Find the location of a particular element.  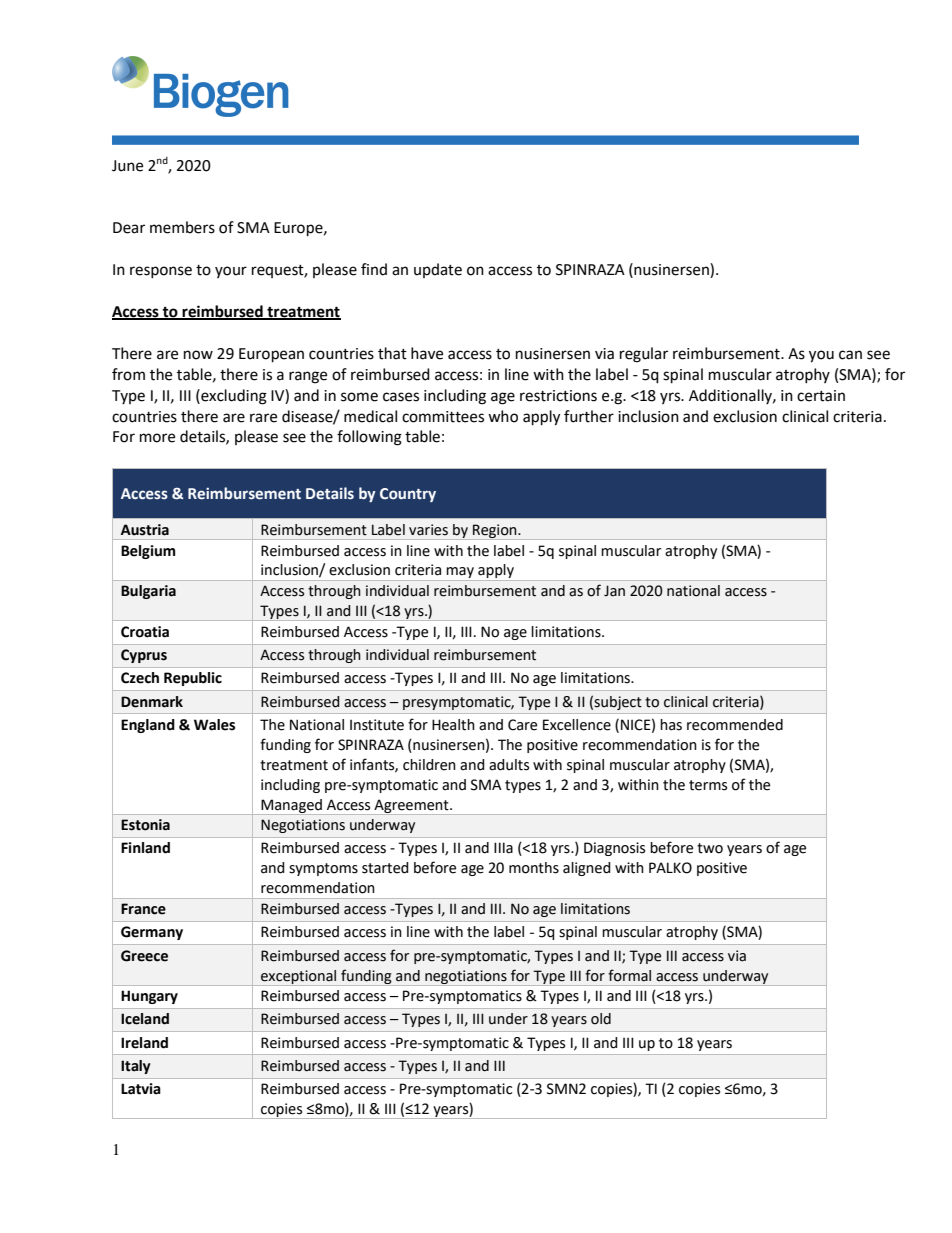

members is located at coordinates (182, 227).
